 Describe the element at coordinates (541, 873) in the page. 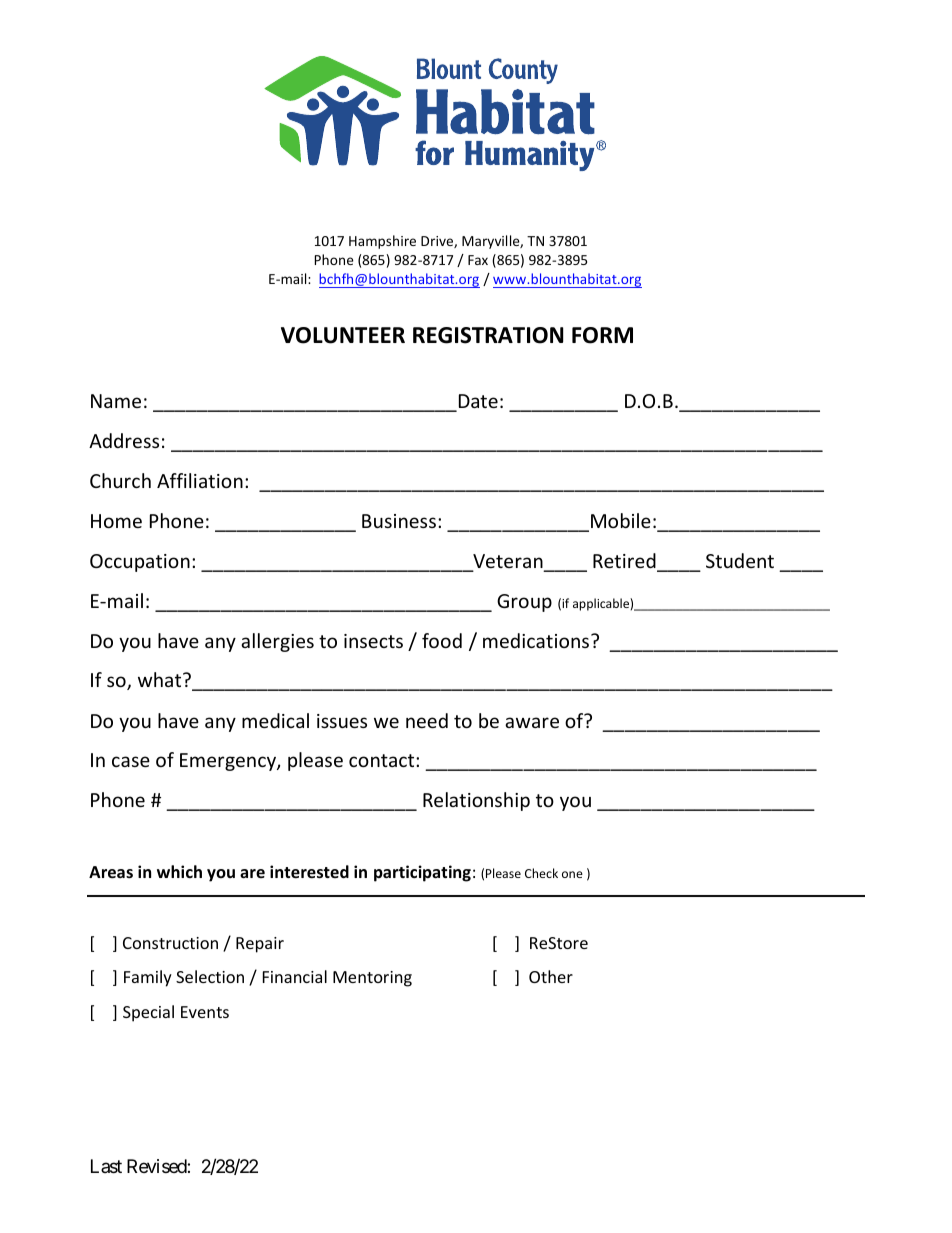

I see `Check` at that location.
